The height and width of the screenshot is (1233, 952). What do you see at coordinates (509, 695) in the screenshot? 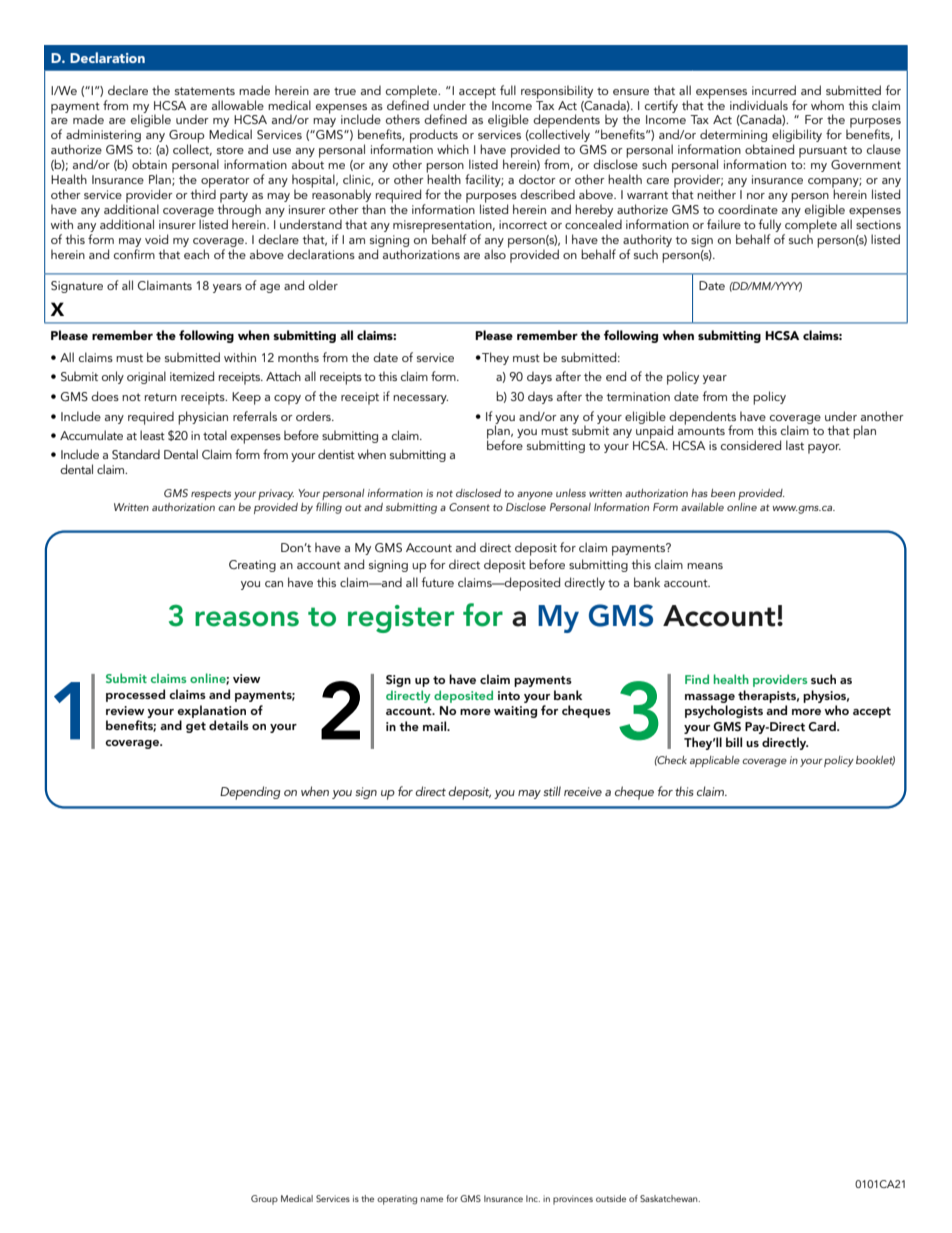
I see `into` at bounding box center [509, 695].
